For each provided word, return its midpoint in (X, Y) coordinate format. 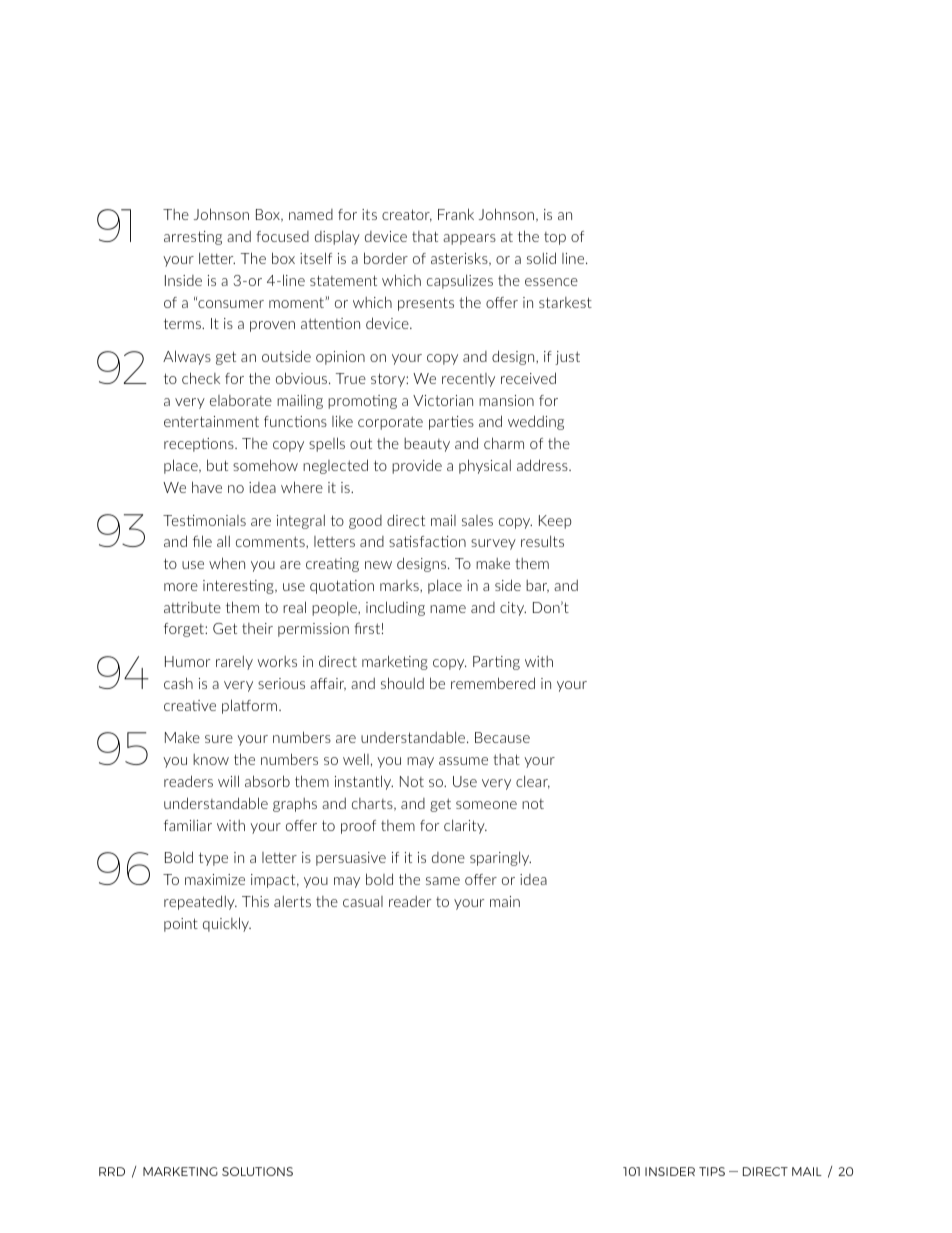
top (555, 238)
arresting (193, 238)
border (386, 258)
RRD (112, 1171)
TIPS (712, 1171)
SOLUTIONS (257, 1171)
